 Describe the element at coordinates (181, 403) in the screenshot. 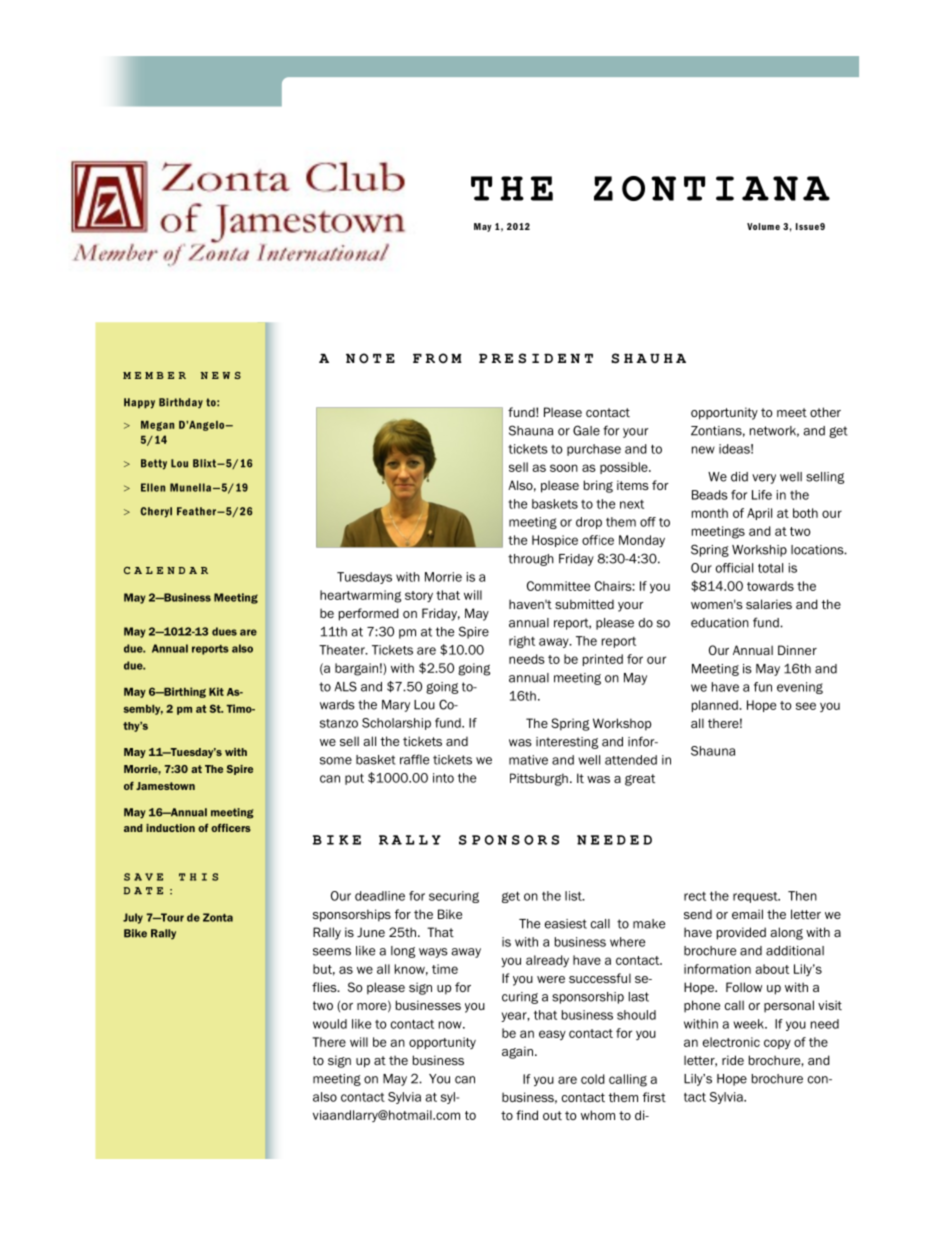

I see `Birthday` at that location.
